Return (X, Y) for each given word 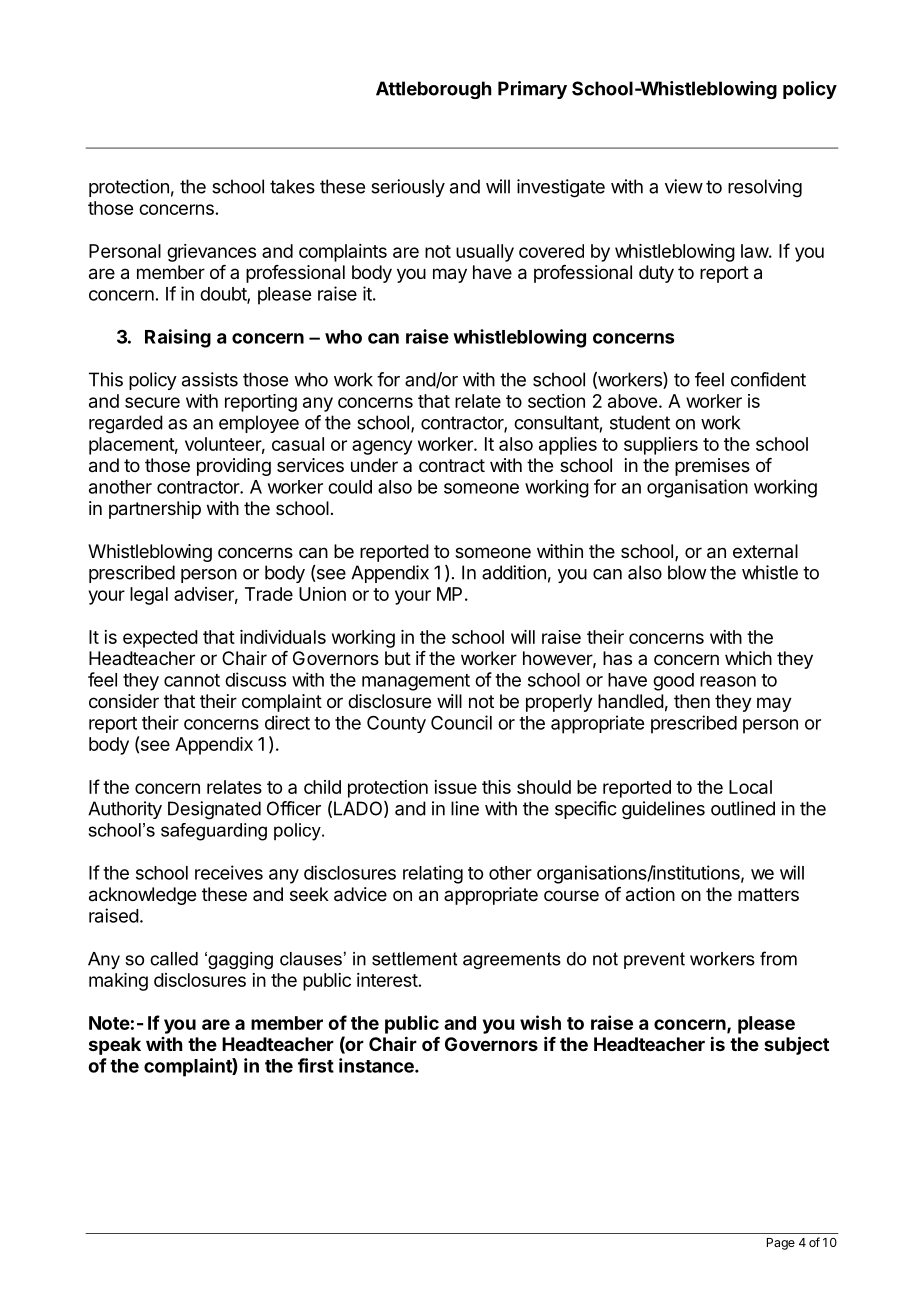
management (416, 682)
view (684, 186)
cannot (192, 680)
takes (292, 186)
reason (728, 681)
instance (377, 1065)
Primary (532, 90)
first (316, 1065)
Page (781, 1244)
